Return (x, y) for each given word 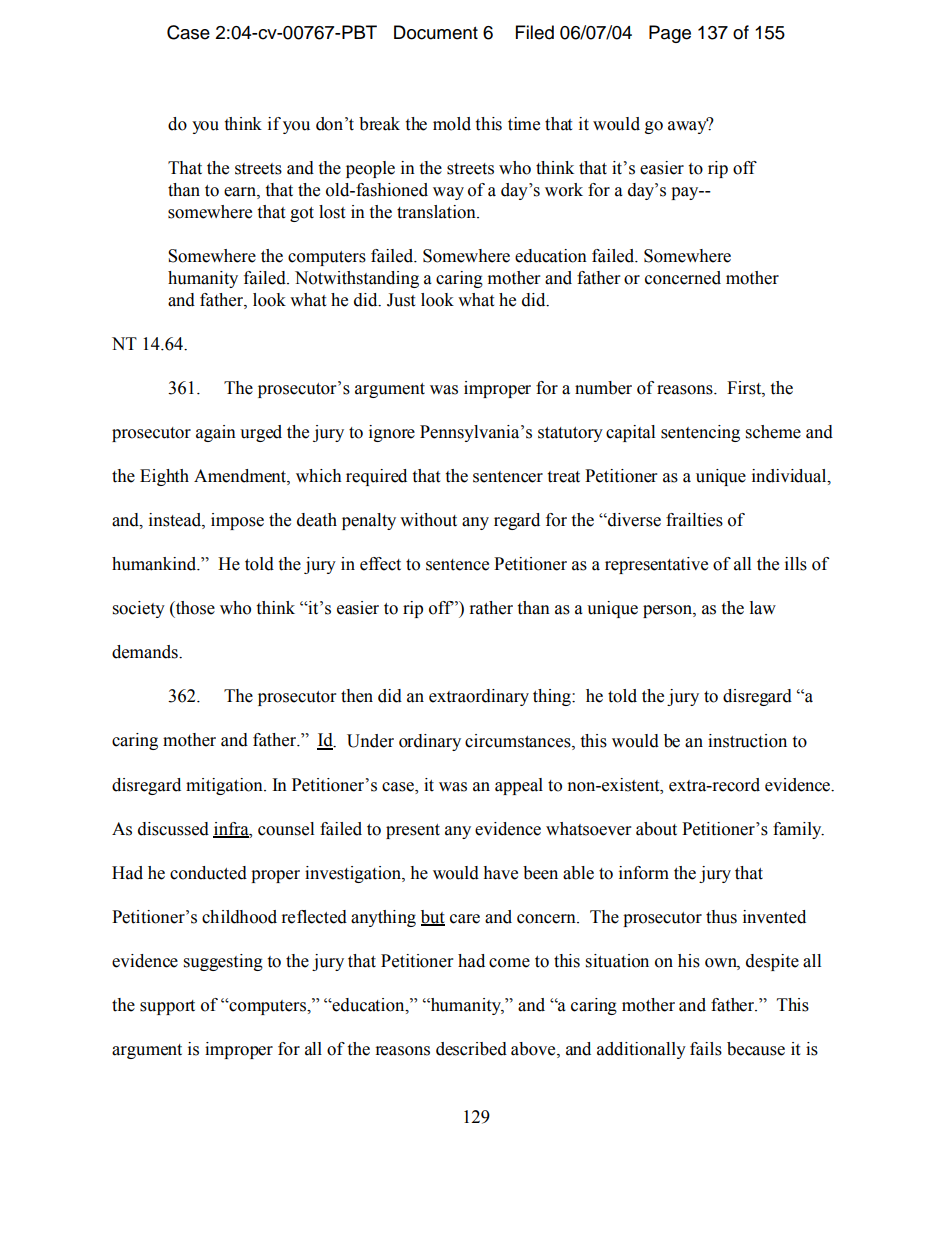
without (428, 520)
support (167, 1007)
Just (401, 300)
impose (237, 521)
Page (670, 34)
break (379, 124)
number (603, 388)
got (302, 214)
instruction (747, 741)
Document (436, 32)
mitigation (225, 786)
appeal (519, 786)
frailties (694, 520)
